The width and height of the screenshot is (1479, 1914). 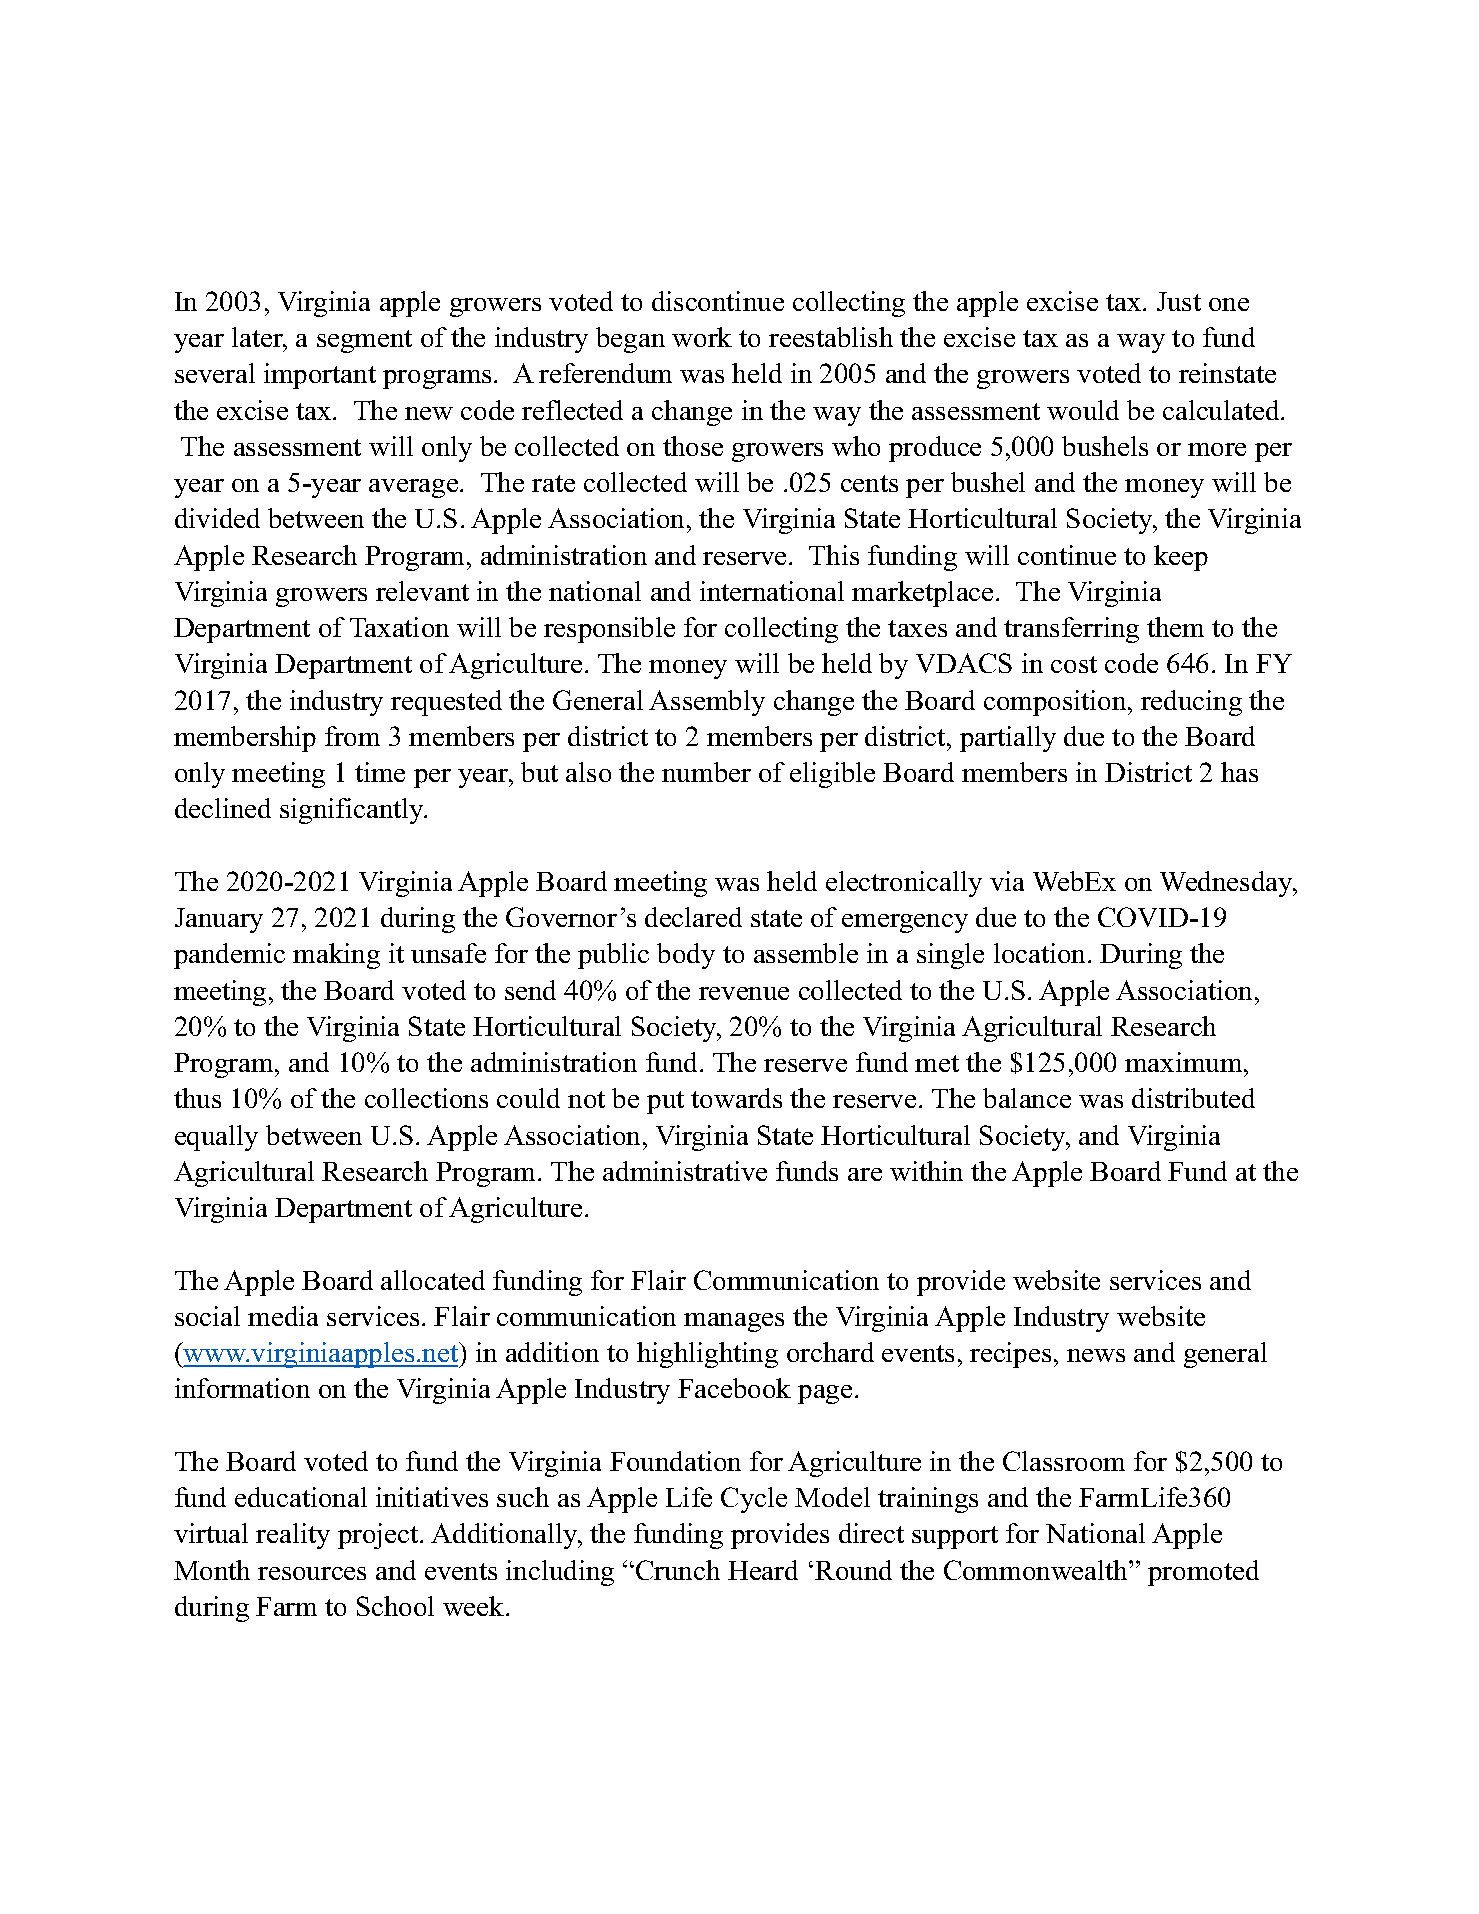 I want to click on Taxation, so click(x=399, y=627).
